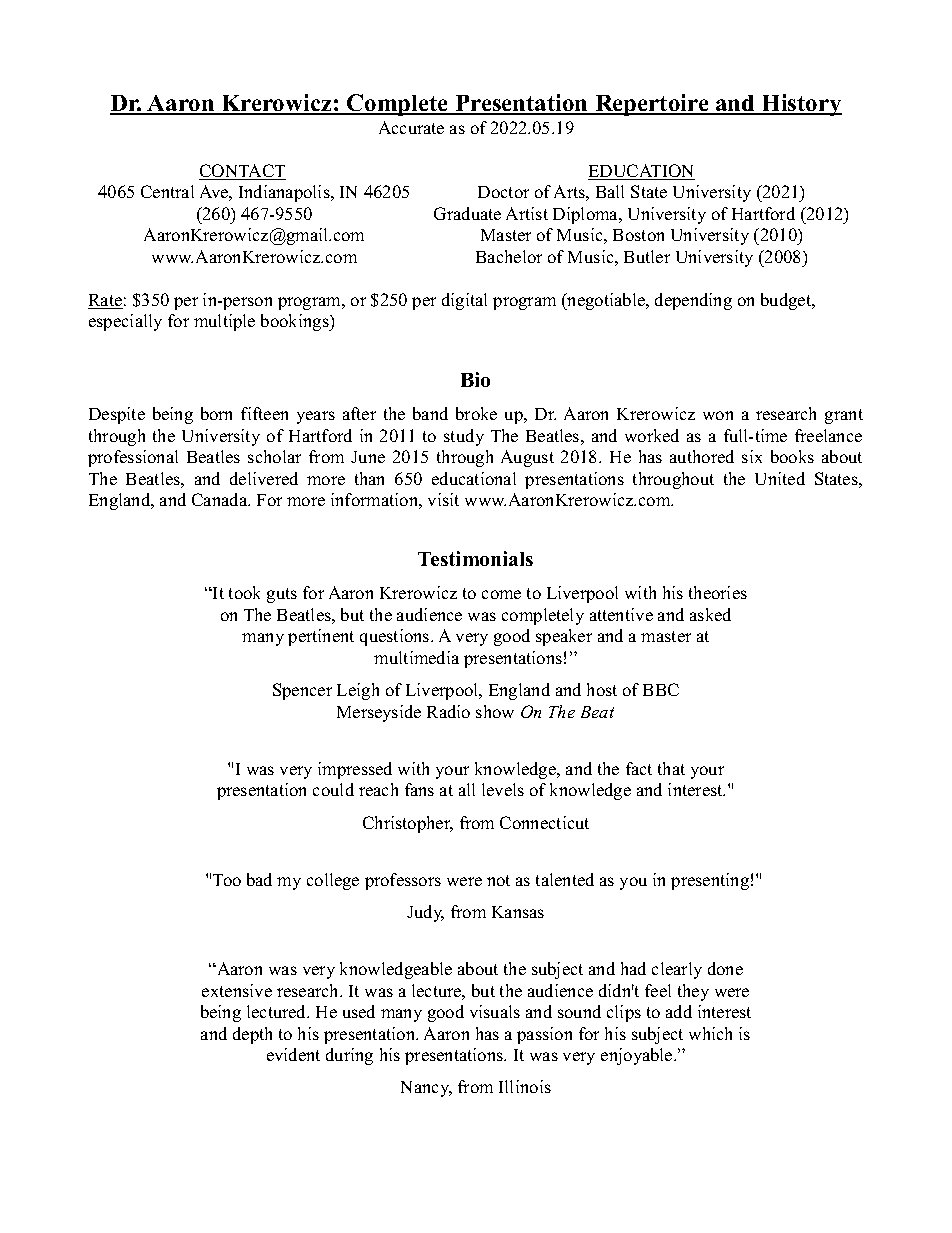 The height and width of the screenshot is (1233, 952). Describe the element at coordinates (503, 192) in the screenshot. I see `Doctor` at that location.
